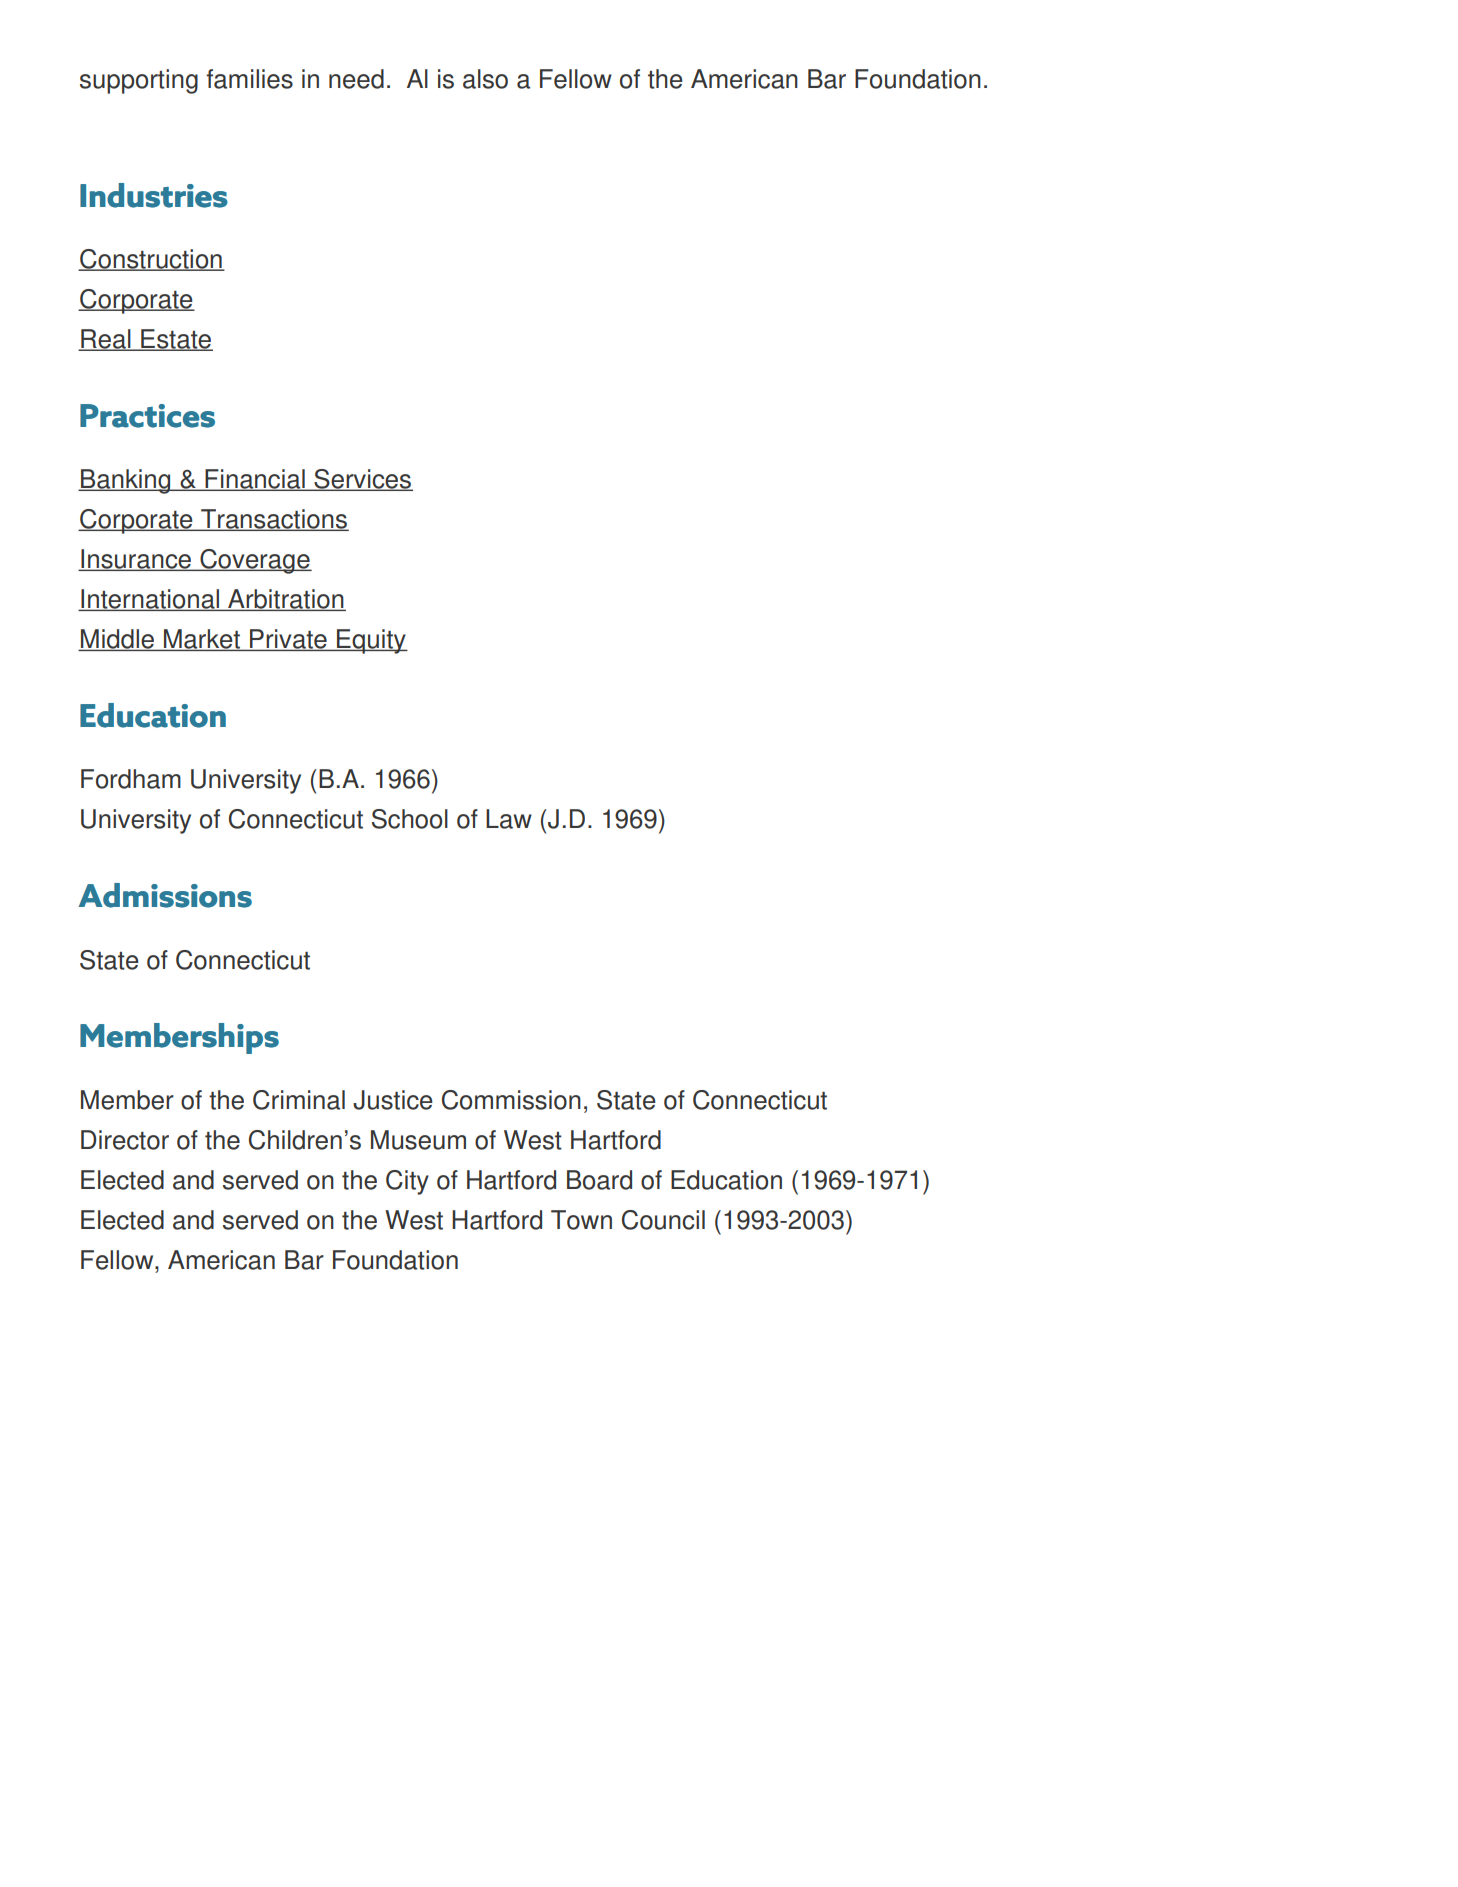 This document has height=1887, width=1458. I want to click on need, so click(356, 79).
